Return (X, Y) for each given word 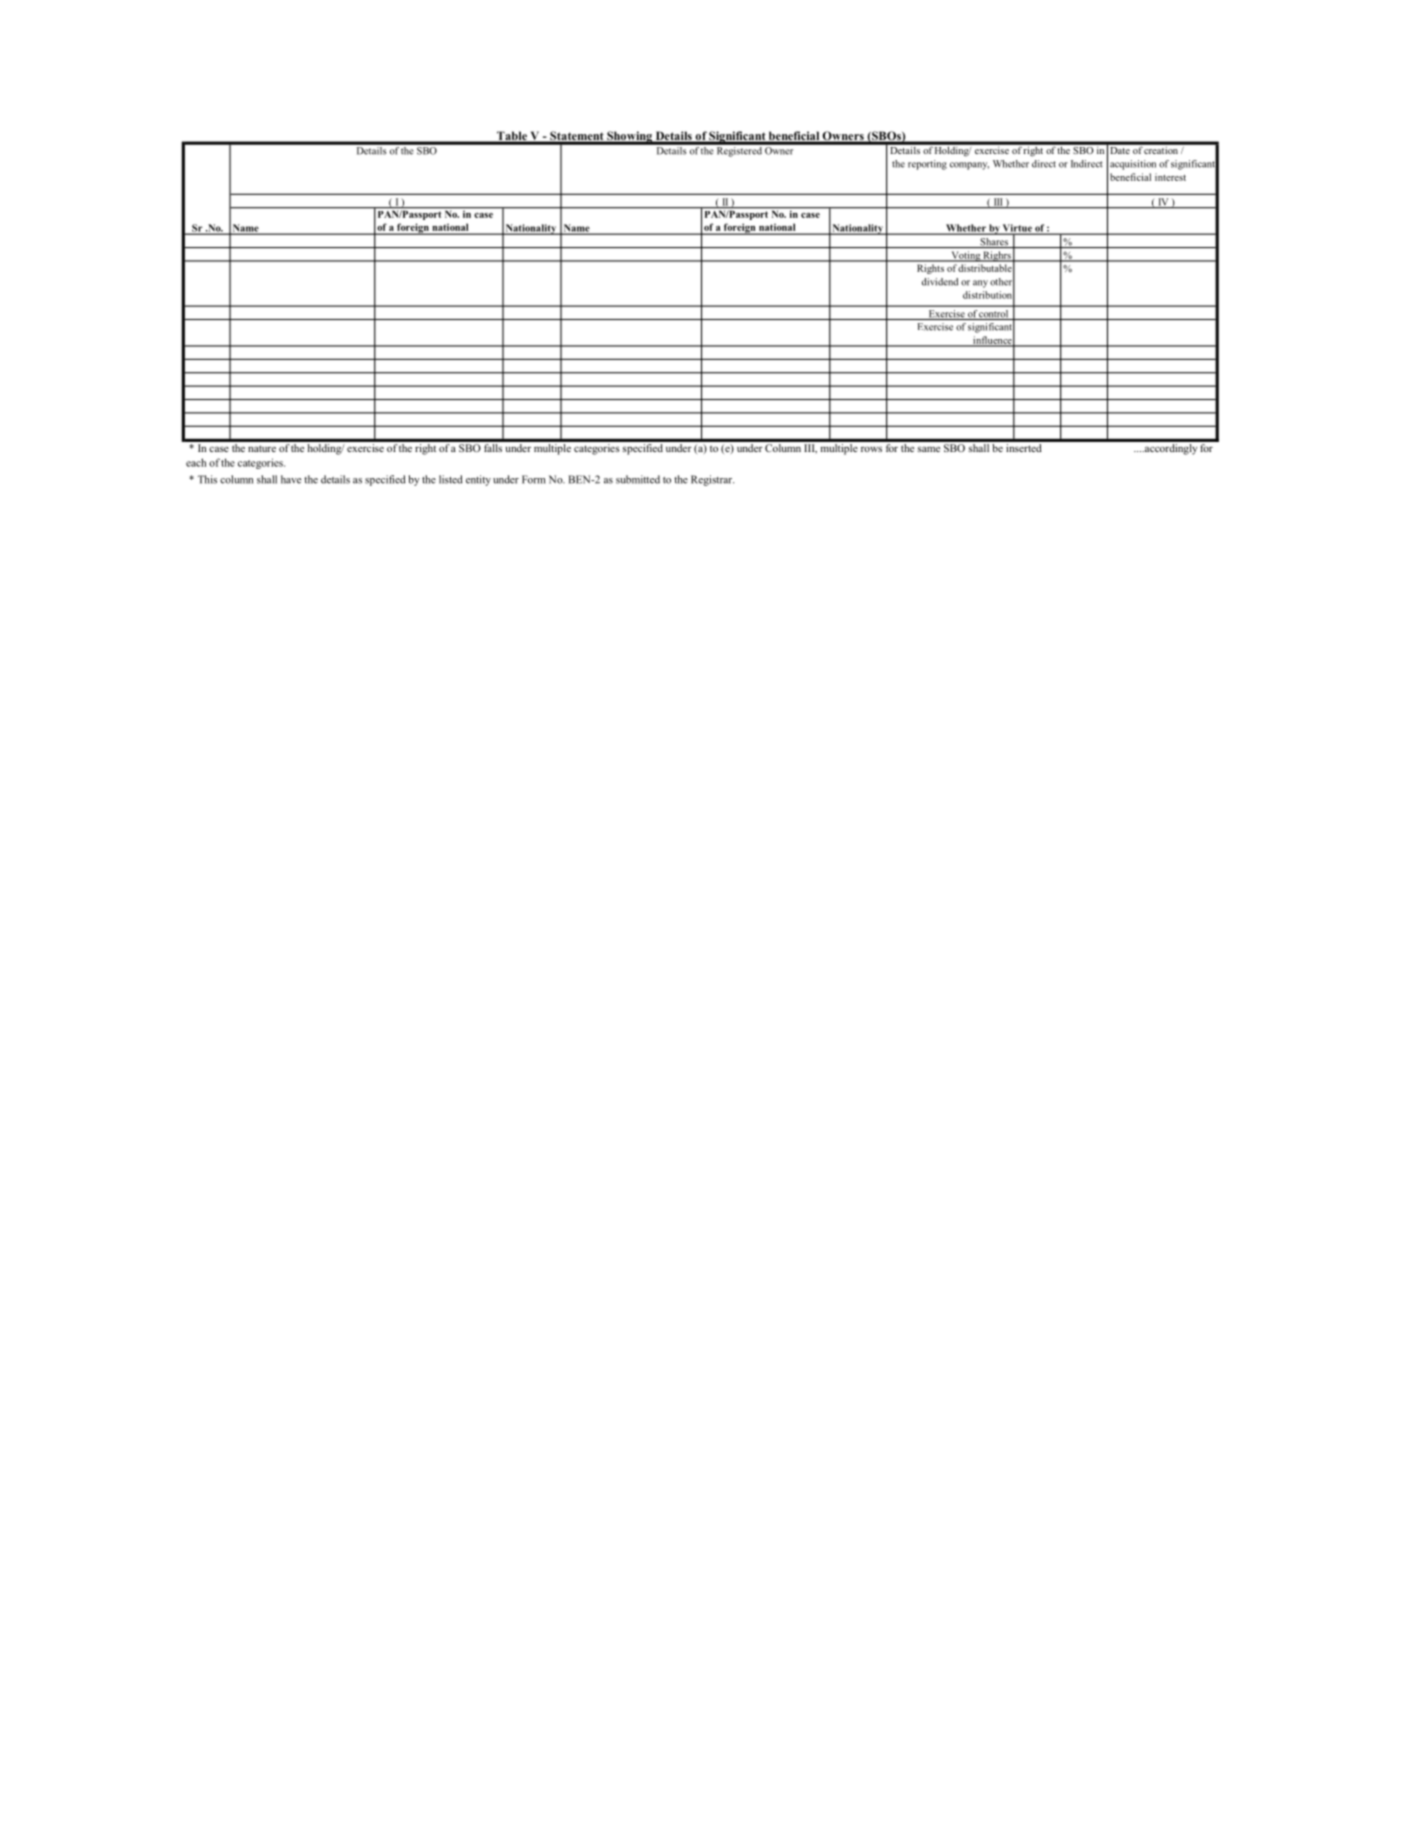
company (969, 166)
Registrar (712, 480)
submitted (638, 479)
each (196, 462)
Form (534, 479)
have (291, 479)
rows (871, 449)
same (929, 449)
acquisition (1133, 165)
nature (262, 448)
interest (1170, 177)
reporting (927, 165)
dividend (940, 282)
